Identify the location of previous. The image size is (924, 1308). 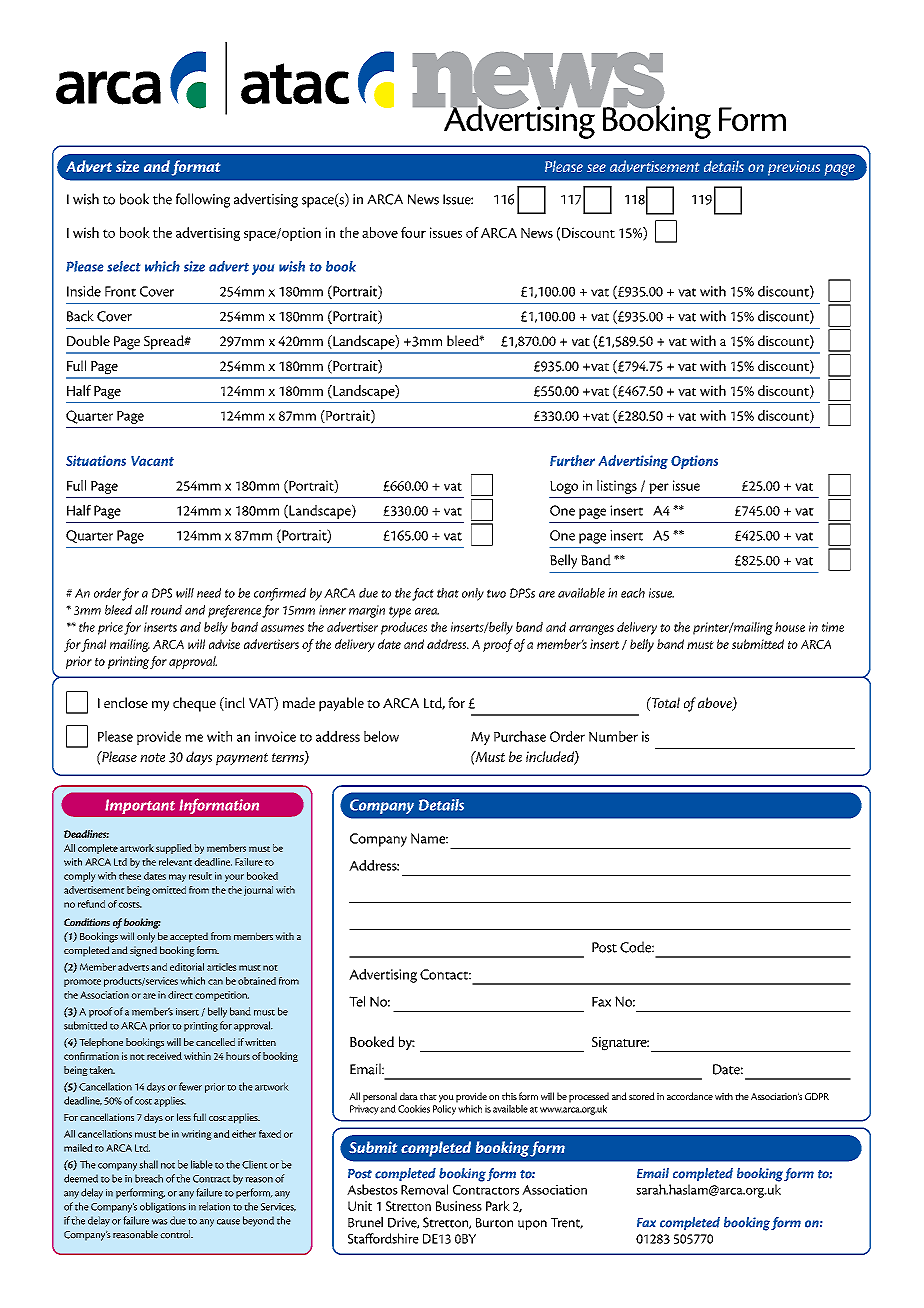
(794, 168).
